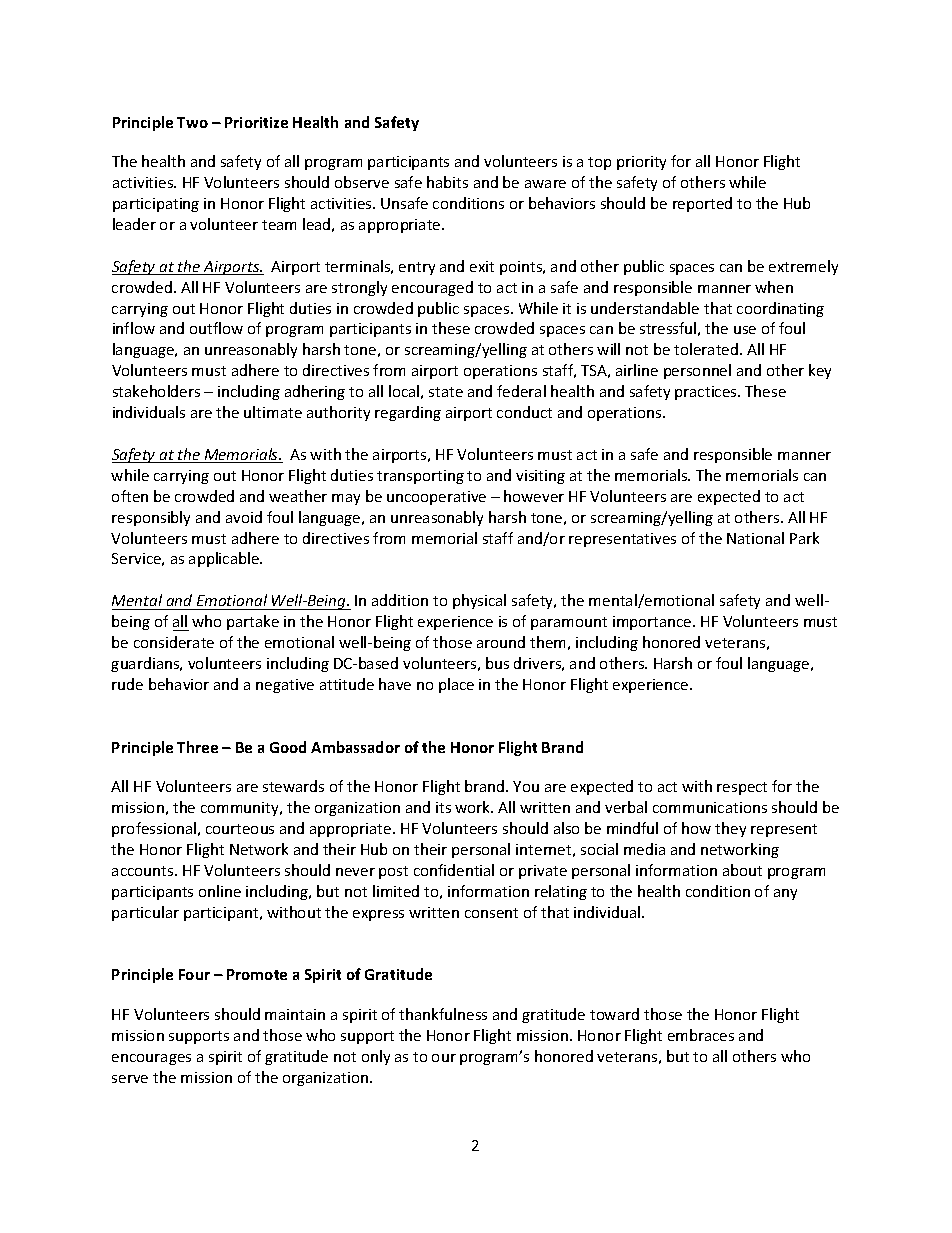  I want to click on thankfulness, so click(443, 1014).
